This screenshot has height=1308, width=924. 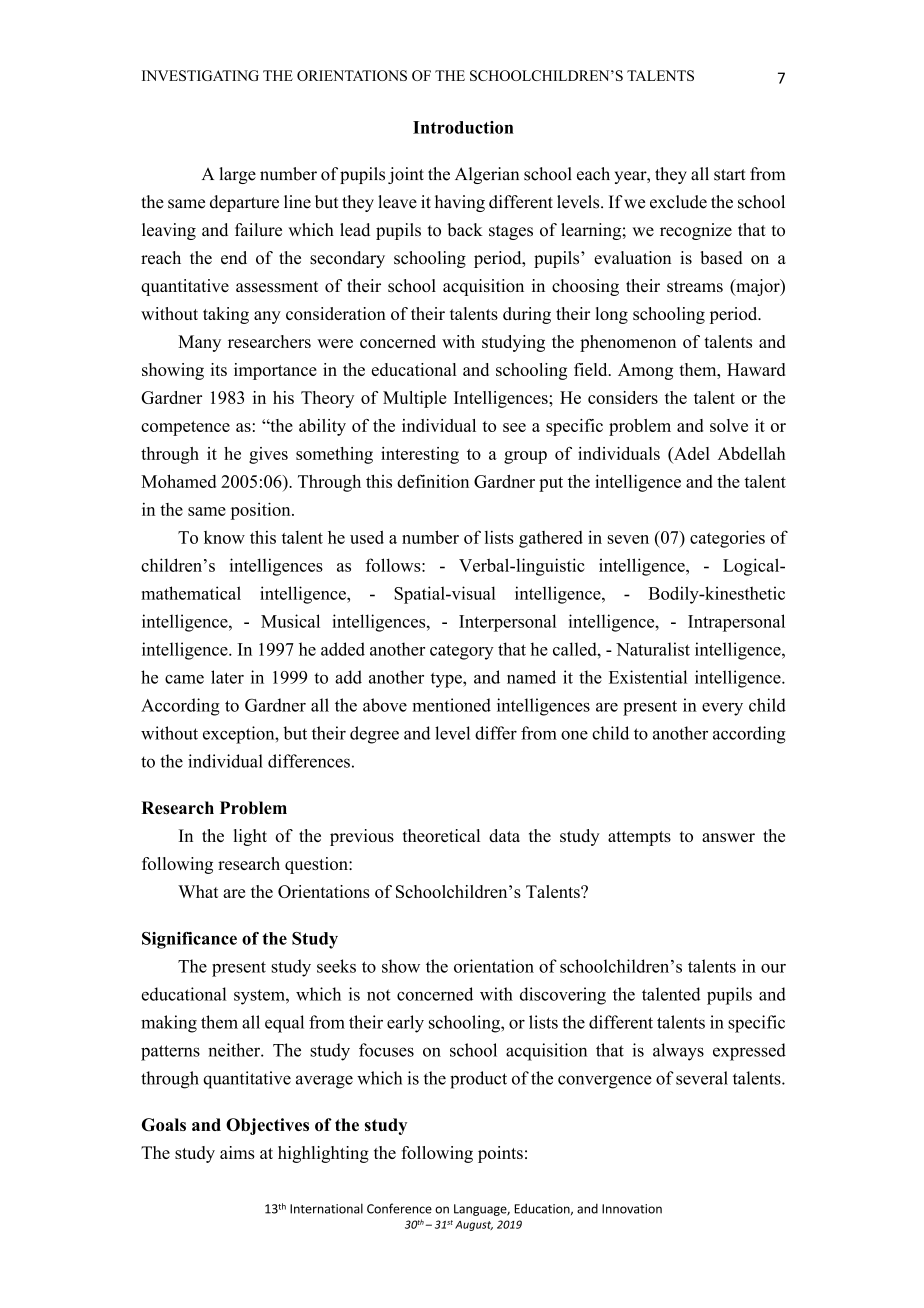 What do you see at coordinates (736, 623) in the screenshot?
I see `Intrapersonal` at bounding box center [736, 623].
